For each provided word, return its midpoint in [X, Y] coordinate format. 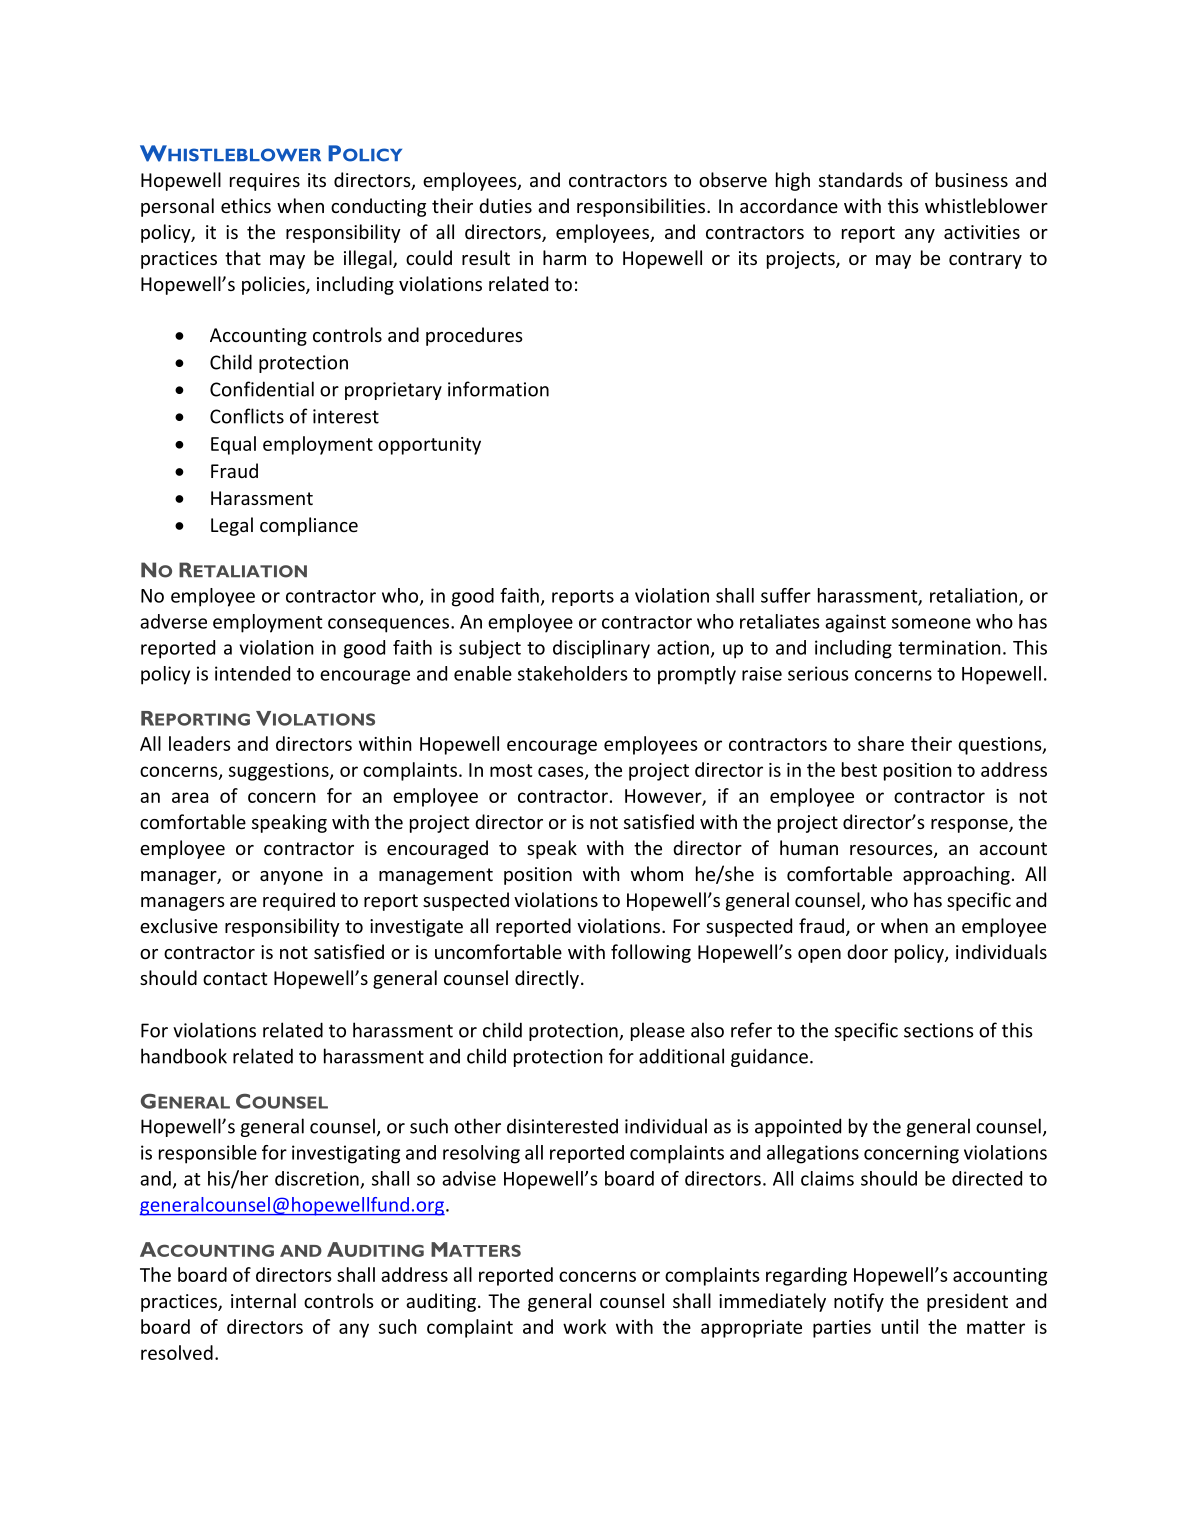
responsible [208, 1154]
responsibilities [642, 207]
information [498, 389]
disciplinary [601, 649]
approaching [956, 875]
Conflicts [247, 416]
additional [681, 1056]
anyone [291, 878]
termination [949, 647]
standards [861, 179]
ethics [246, 205]
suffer [786, 595]
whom [657, 873]
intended [252, 673]
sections [939, 1030]
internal [263, 1300]
